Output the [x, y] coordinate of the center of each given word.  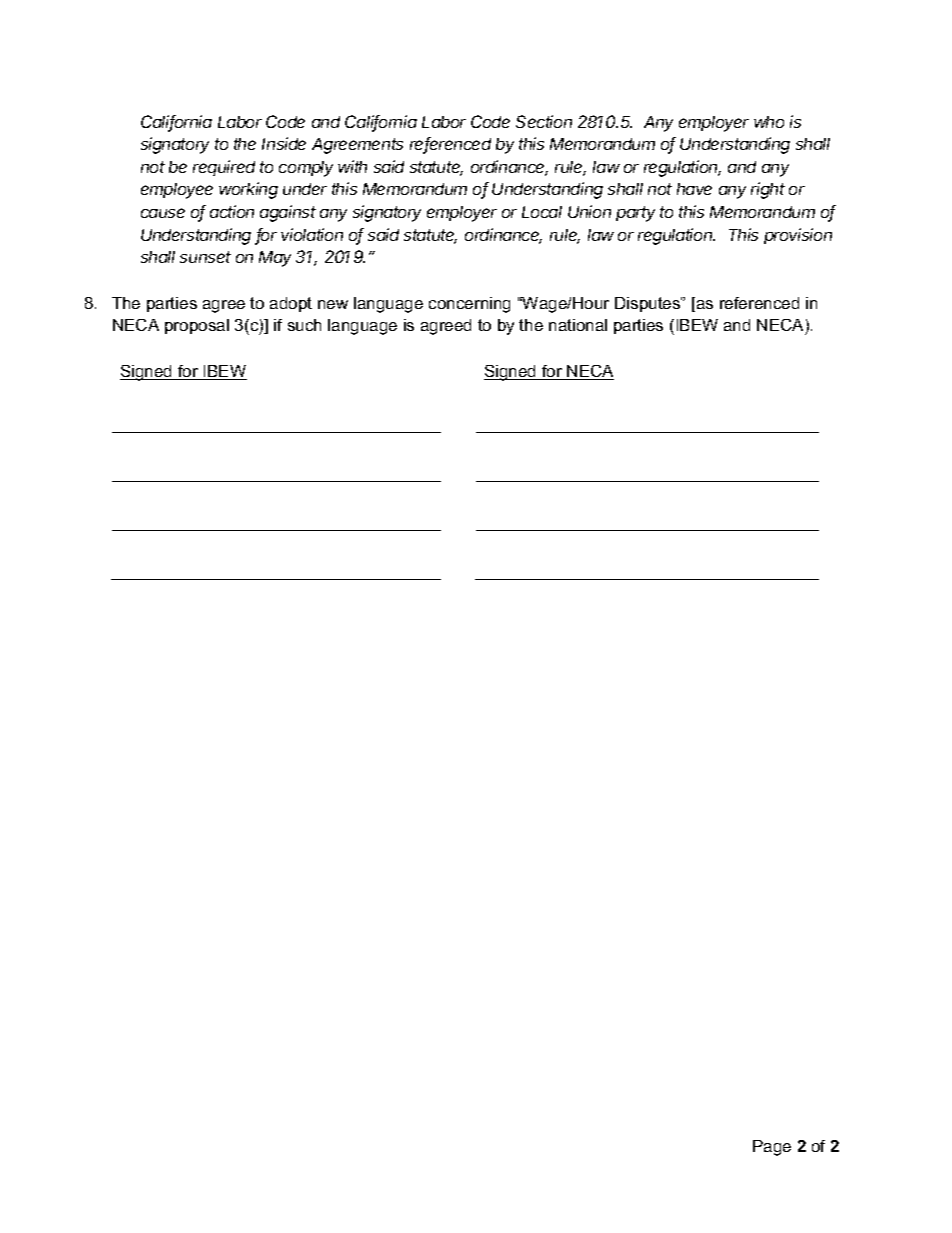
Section [544, 121]
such [304, 325]
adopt [291, 304]
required [224, 168]
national [578, 325]
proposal [197, 326]
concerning [469, 305]
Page [772, 1148]
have [694, 189]
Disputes [648, 304]
